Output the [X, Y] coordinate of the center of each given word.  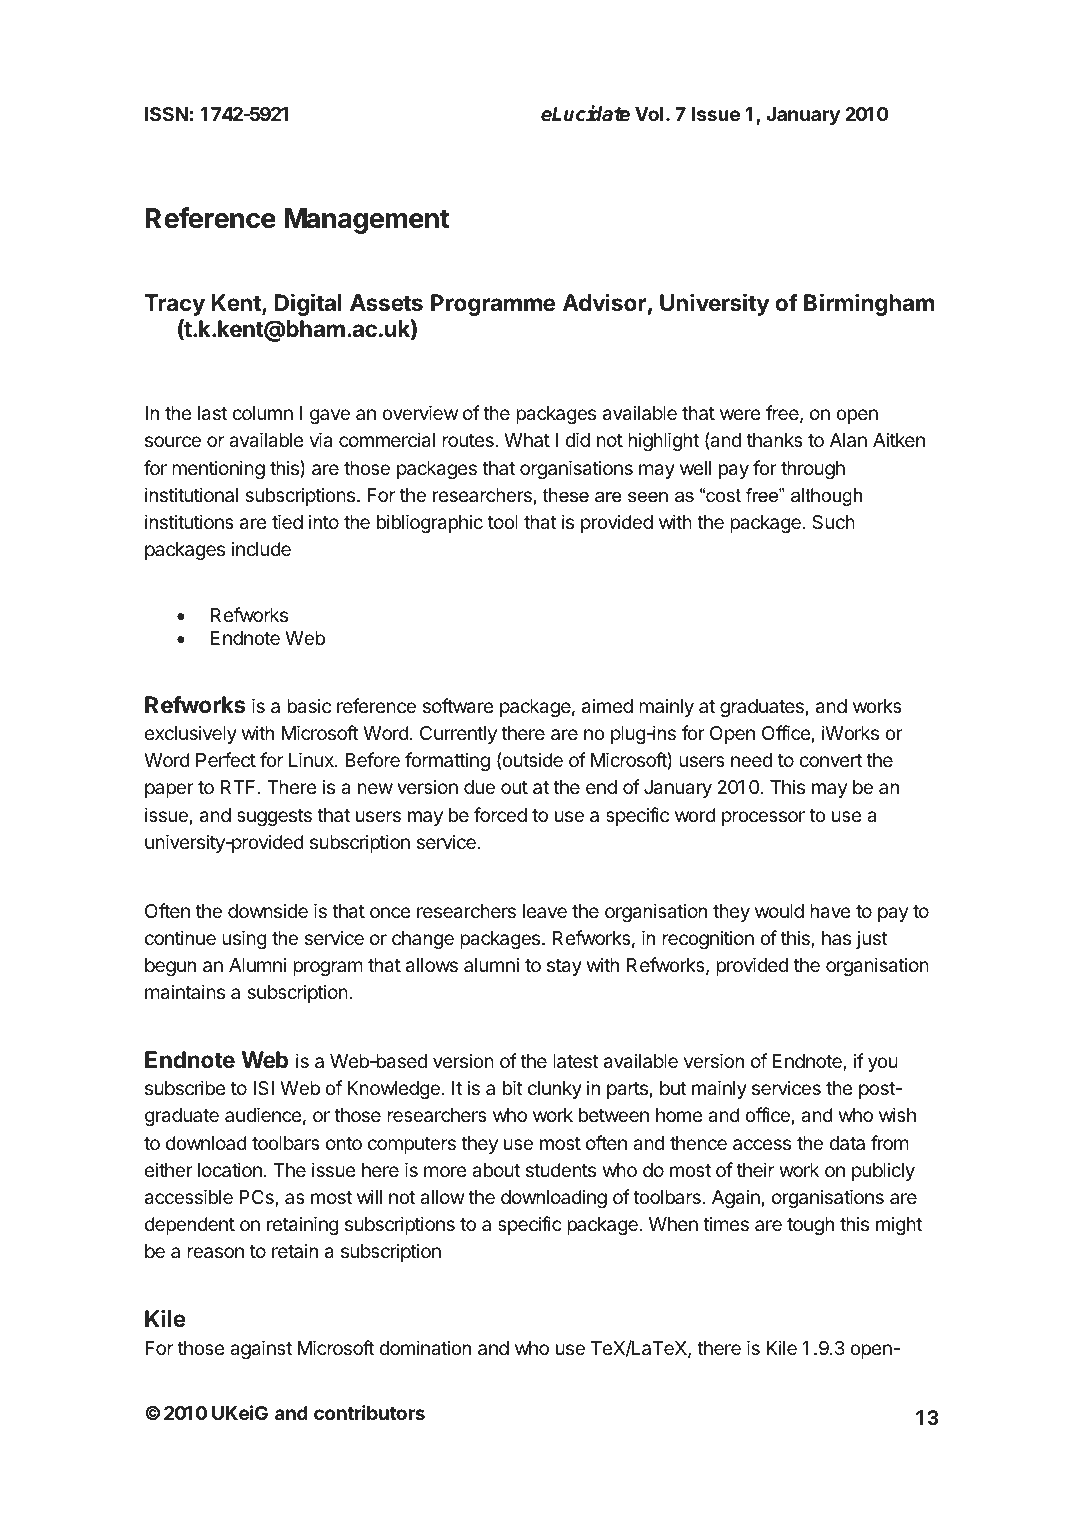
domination [425, 1347]
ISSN [166, 114]
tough [810, 1226]
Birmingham [869, 304]
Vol [649, 114]
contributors [369, 1412]
